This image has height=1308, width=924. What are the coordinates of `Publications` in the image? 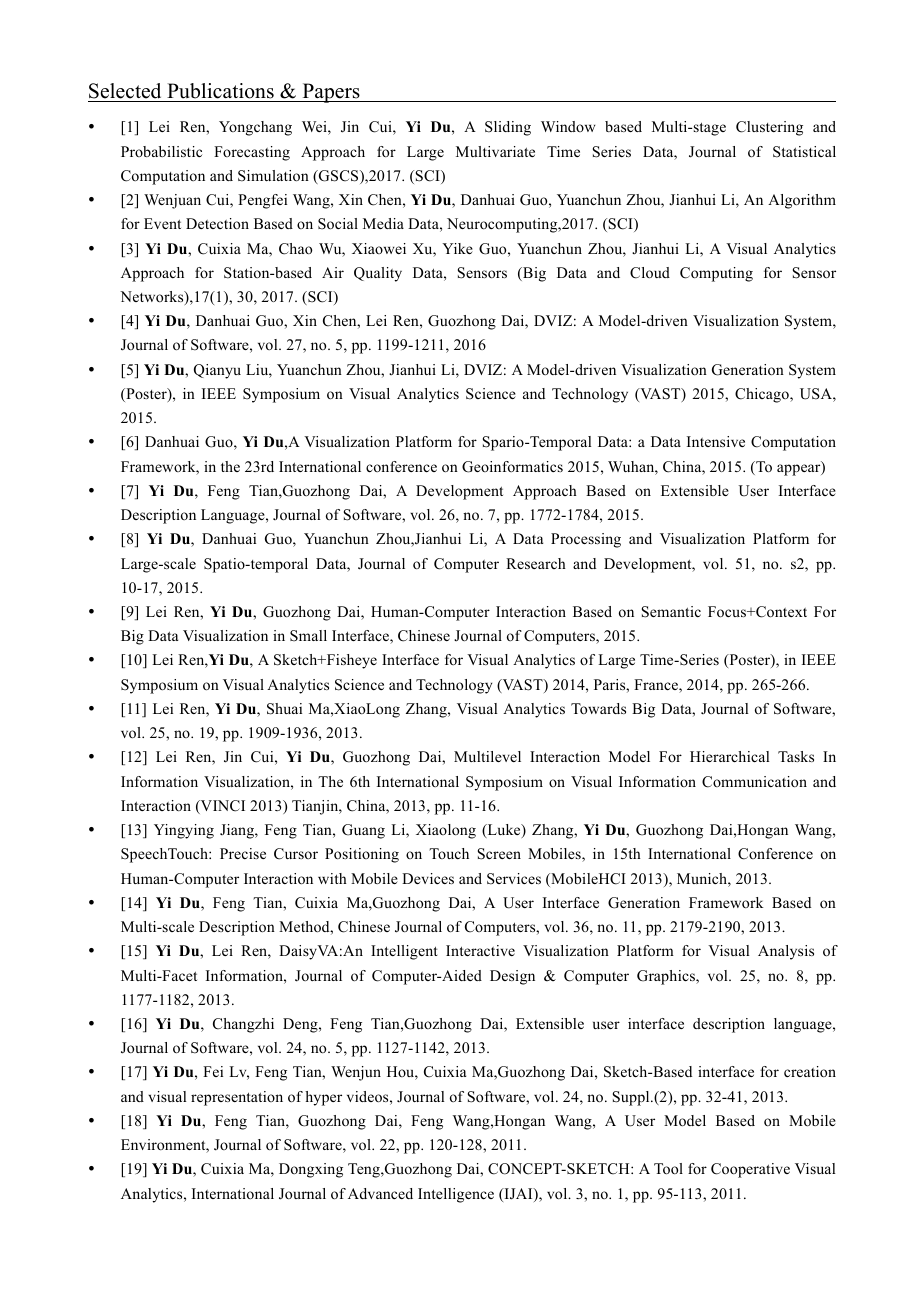 It's located at (220, 91).
